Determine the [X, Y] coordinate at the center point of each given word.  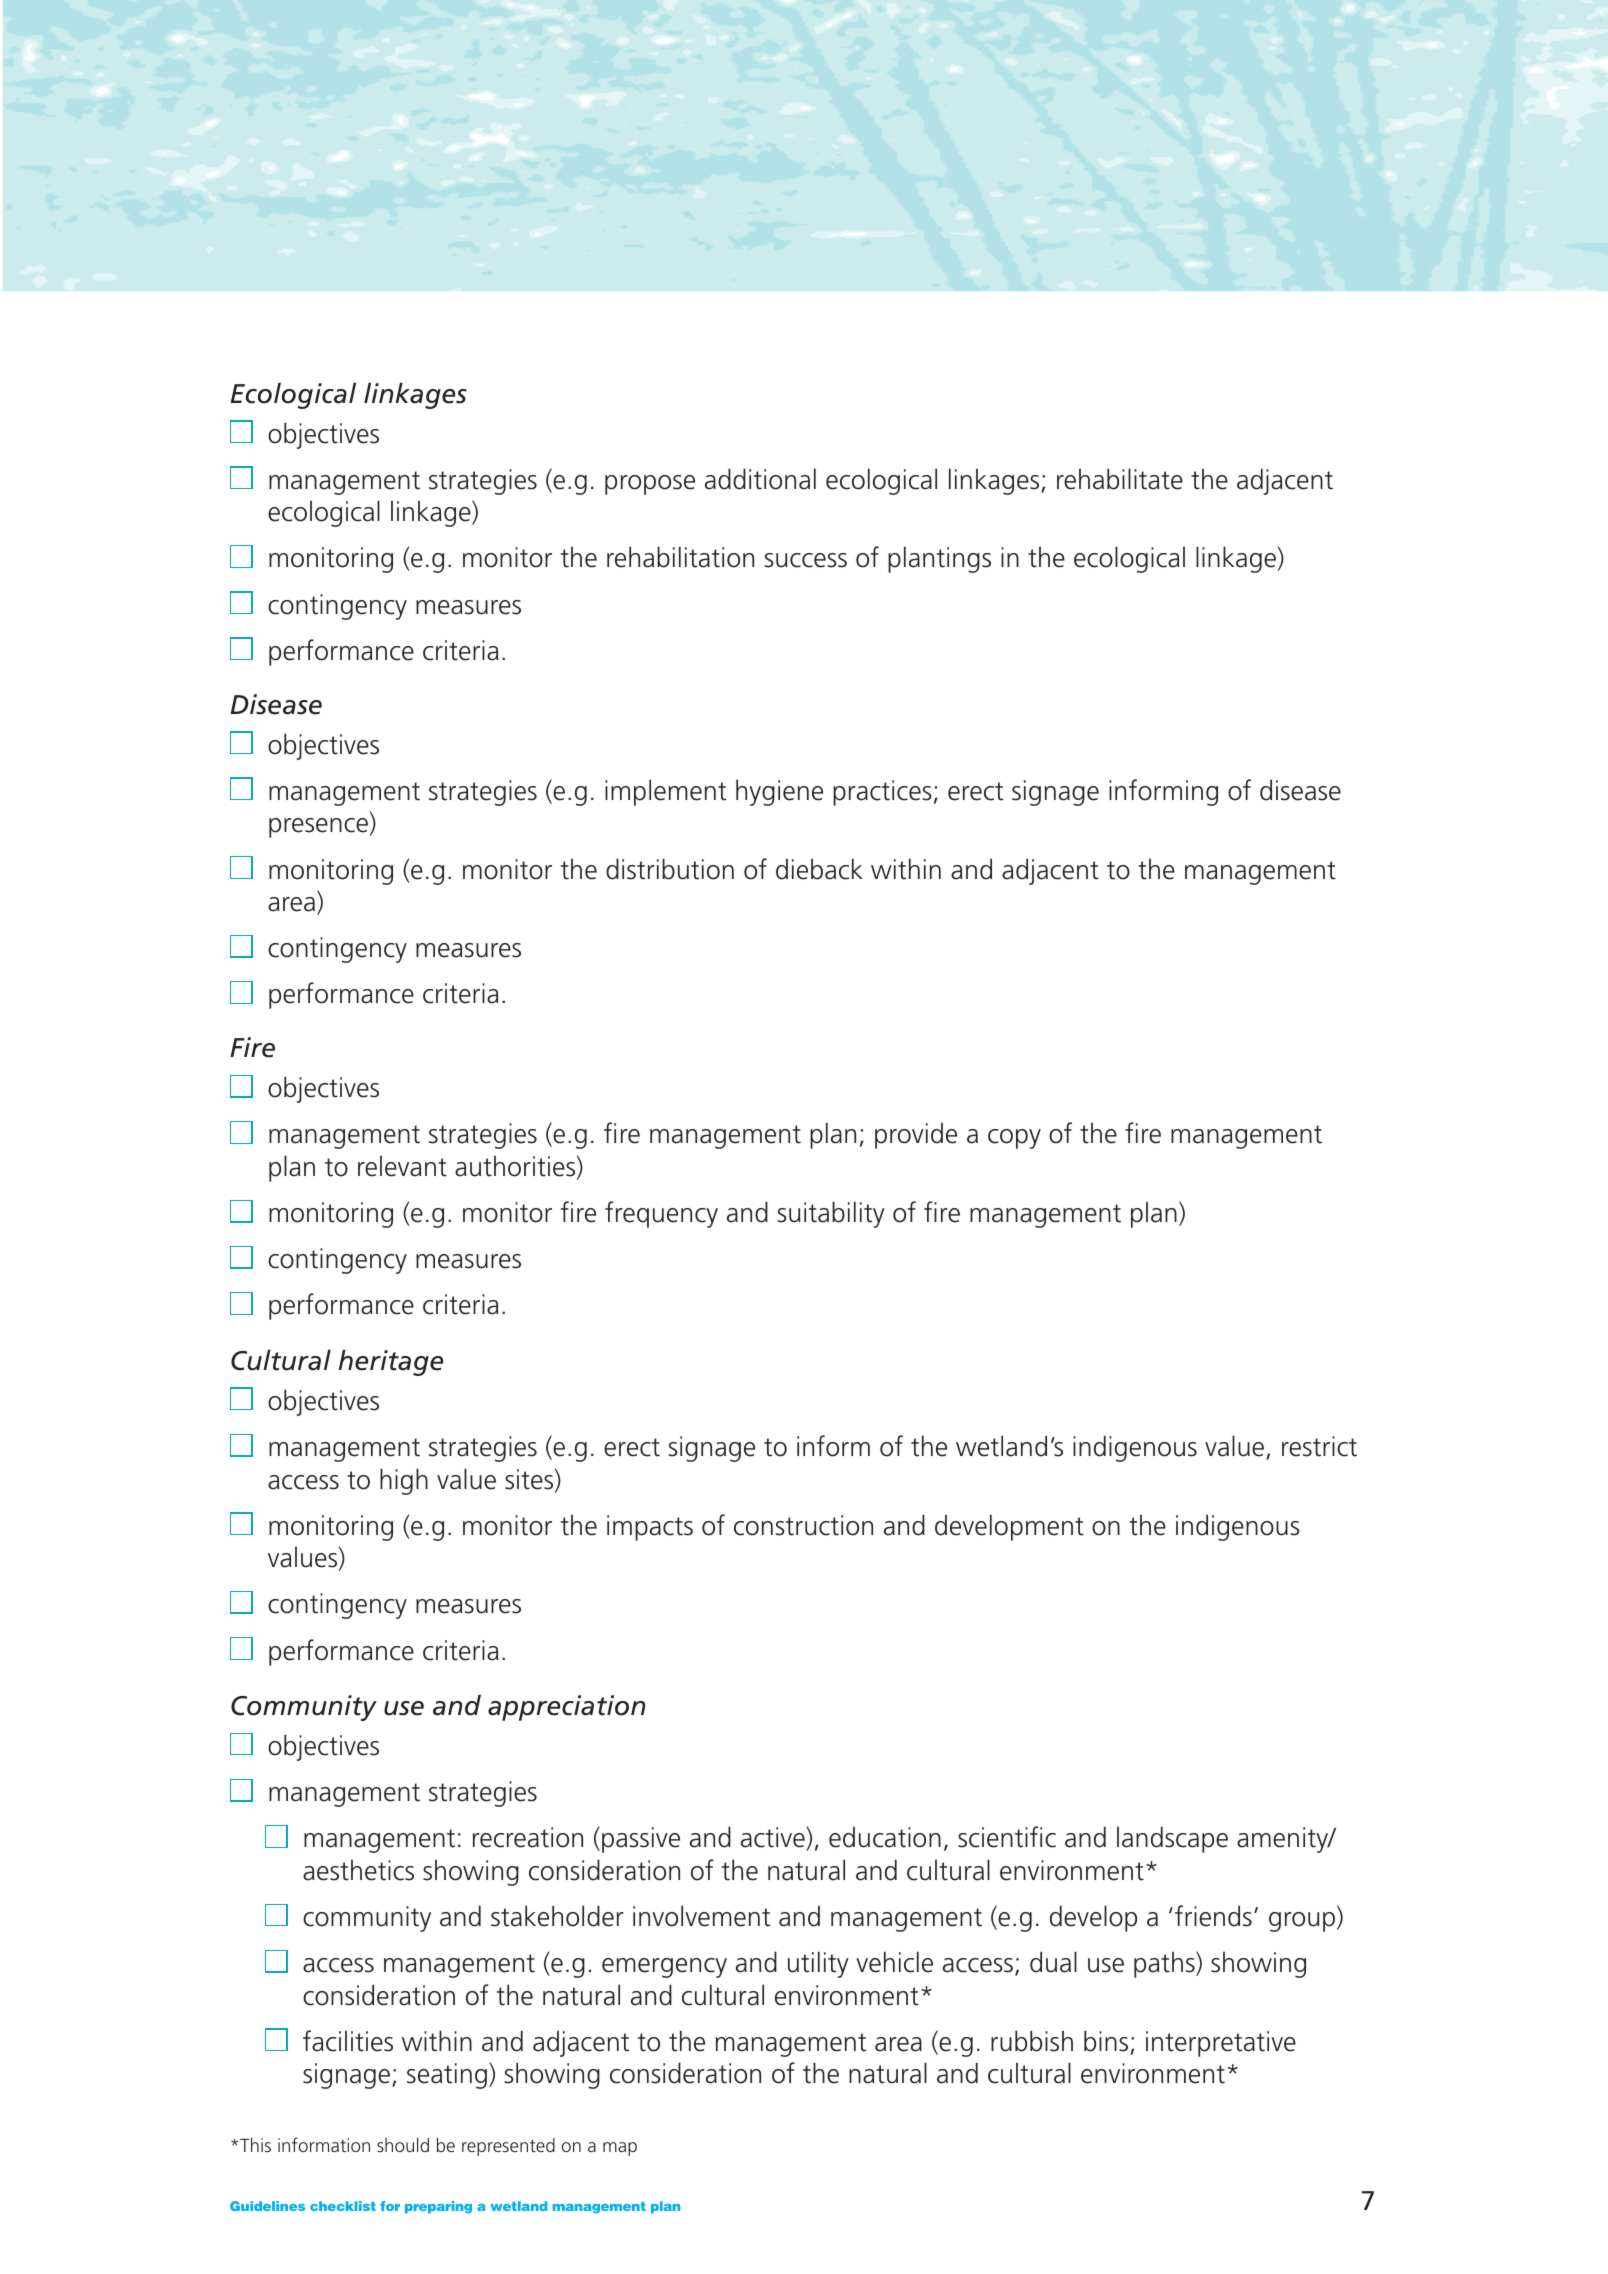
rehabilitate [1120, 479]
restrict [1319, 1446]
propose [650, 485]
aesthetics [358, 1870]
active [774, 1839]
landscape [1172, 1839]
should [403, 2145]
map [620, 2149]
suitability [831, 1214]
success [806, 560]
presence [318, 828]
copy [1014, 1139]
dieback [819, 869]
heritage [391, 1362]
